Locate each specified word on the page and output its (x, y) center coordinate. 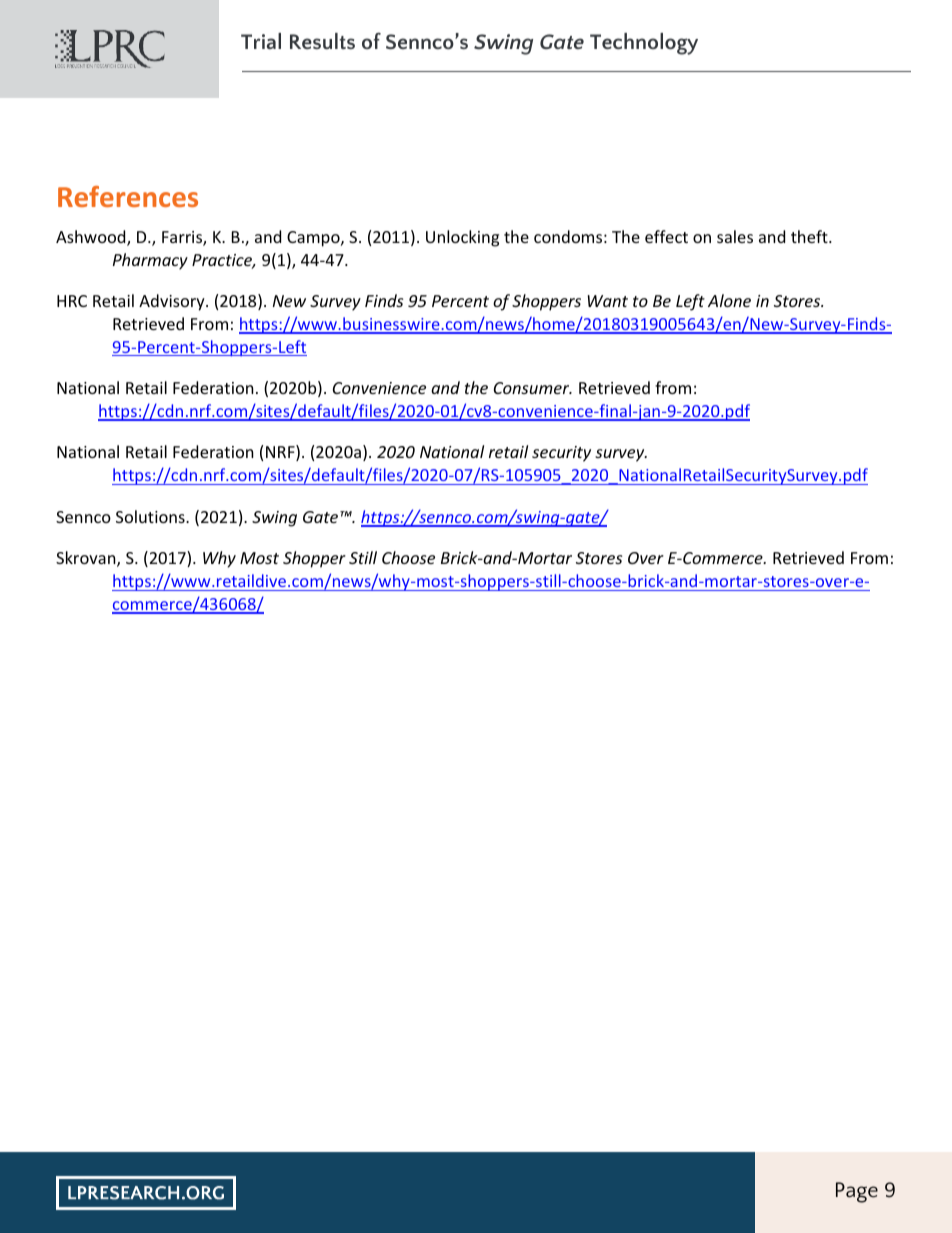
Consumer (533, 388)
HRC (72, 301)
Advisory (173, 302)
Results (322, 41)
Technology (644, 44)
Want (608, 301)
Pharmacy (150, 261)
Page (857, 1192)
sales (735, 236)
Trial (261, 41)
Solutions (151, 516)
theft (810, 236)
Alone (729, 300)
